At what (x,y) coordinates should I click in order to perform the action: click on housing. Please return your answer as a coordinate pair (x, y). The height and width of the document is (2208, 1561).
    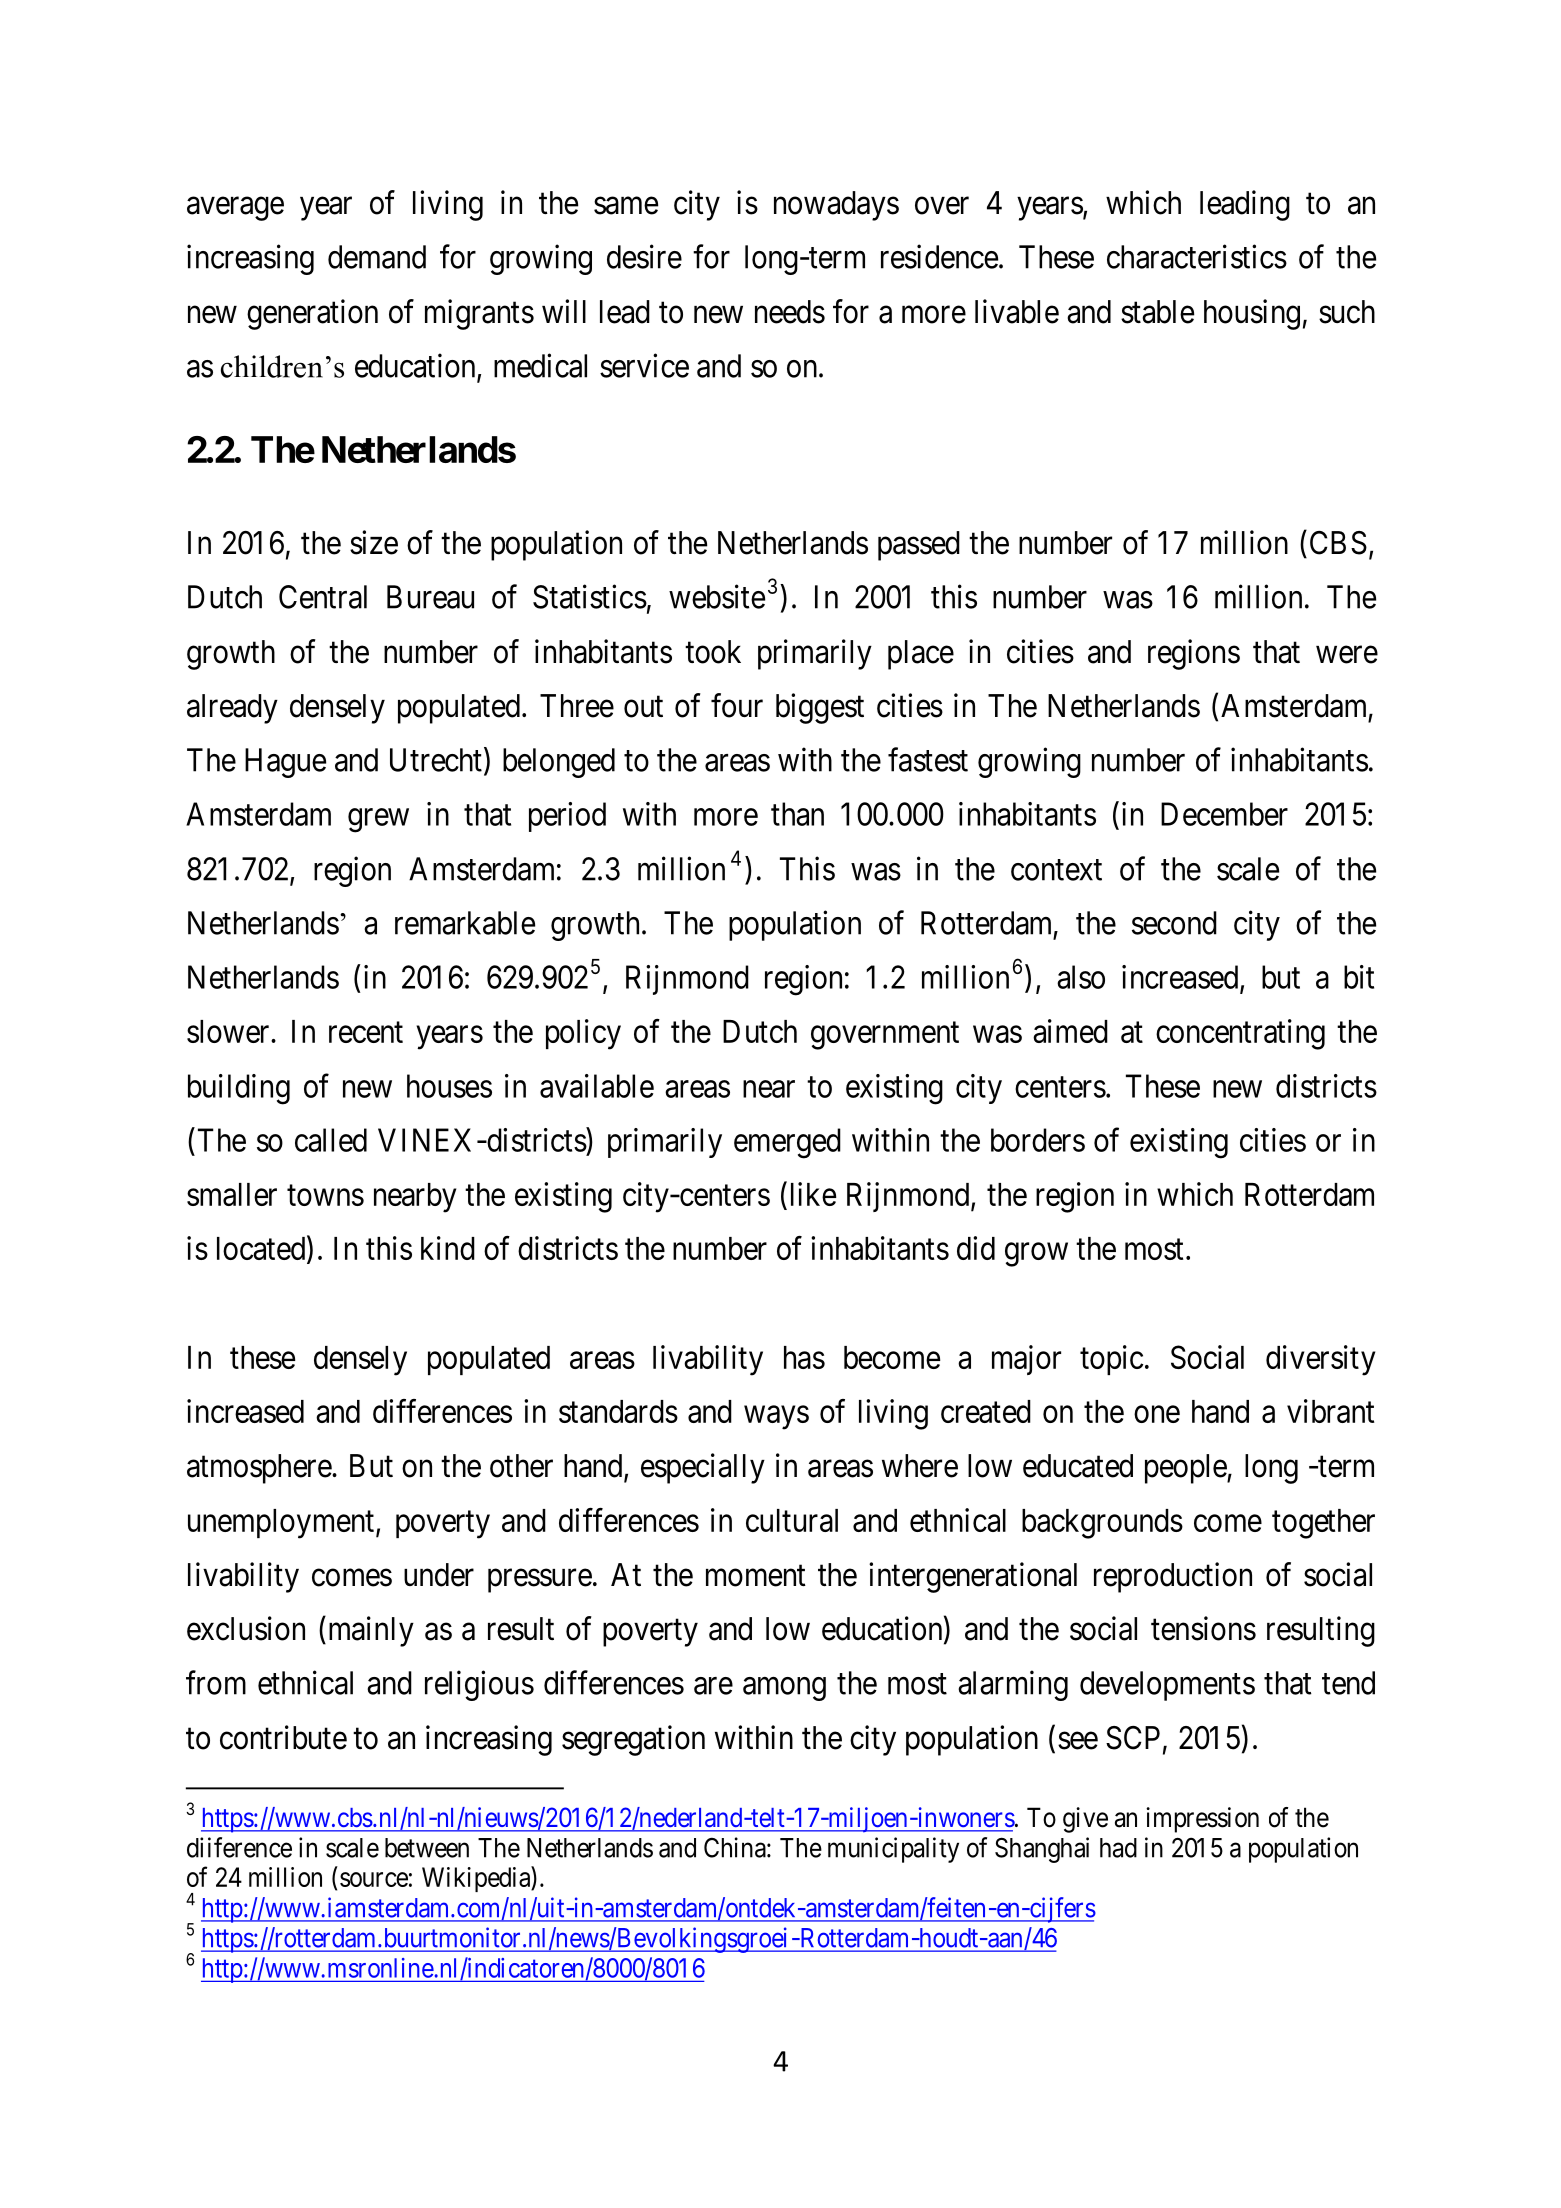
    Looking at the image, I should click on (1252, 314).
